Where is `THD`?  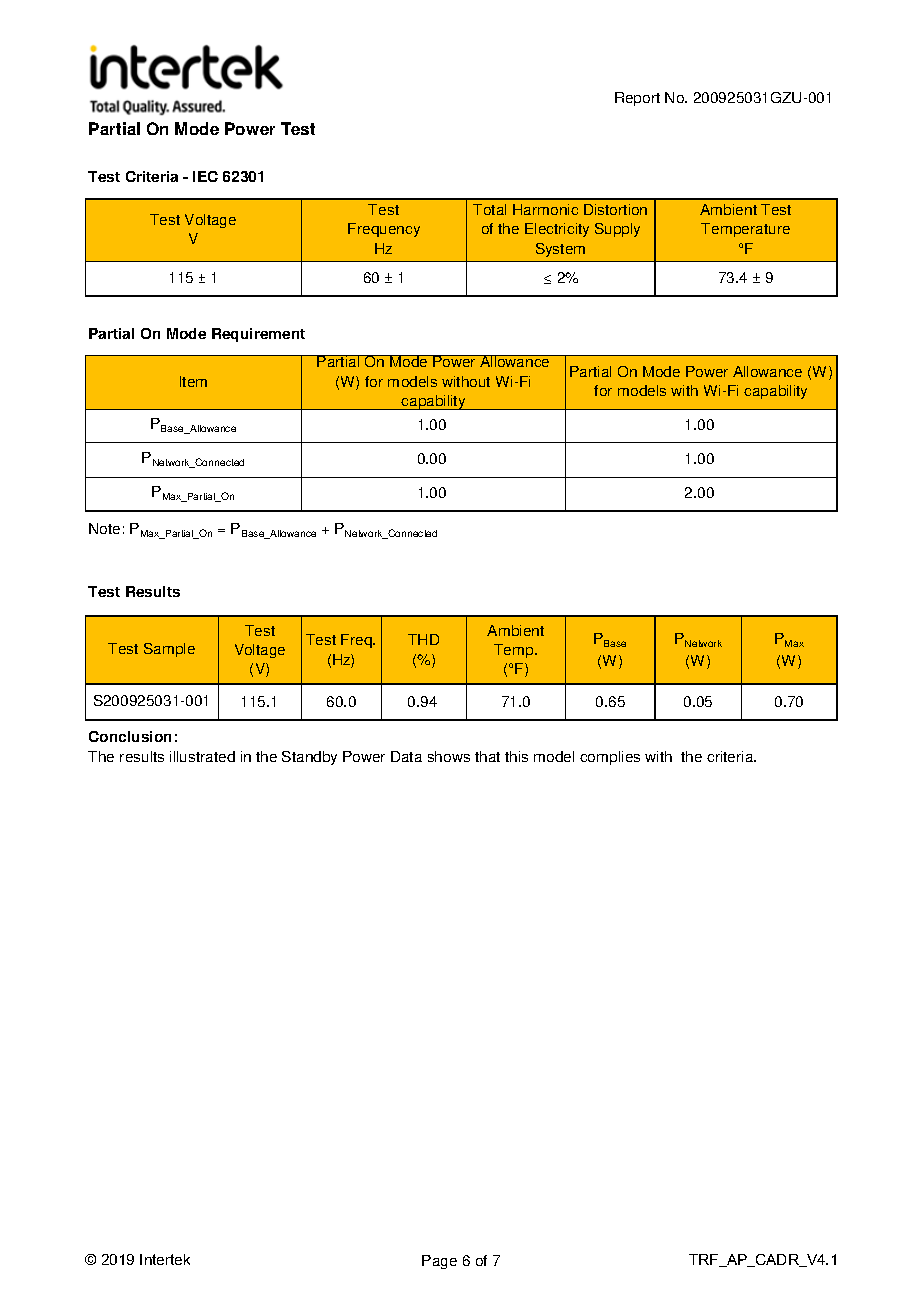
THD is located at coordinates (423, 639).
